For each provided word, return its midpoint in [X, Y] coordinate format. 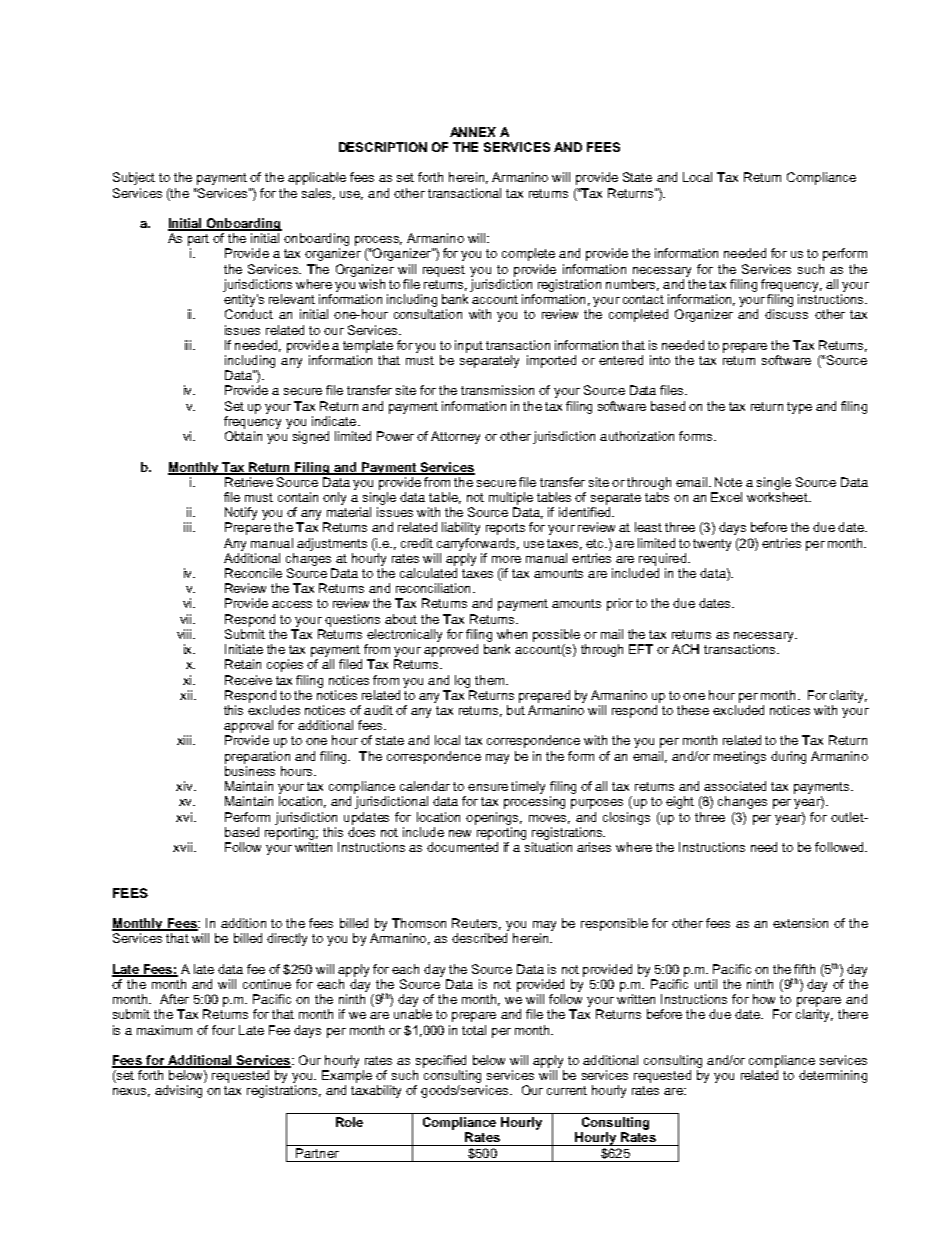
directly [287, 939]
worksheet [778, 497]
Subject [134, 178]
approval [248, 726]
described [479, 938]
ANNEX [473, 132]
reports [505, 529]
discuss [786, 314]
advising [178, 1091]
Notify [241, 513]
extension [800, 923]
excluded [738, 710]
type [799, 408]
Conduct [249, 314]
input [469, 346]
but [516, 710]
